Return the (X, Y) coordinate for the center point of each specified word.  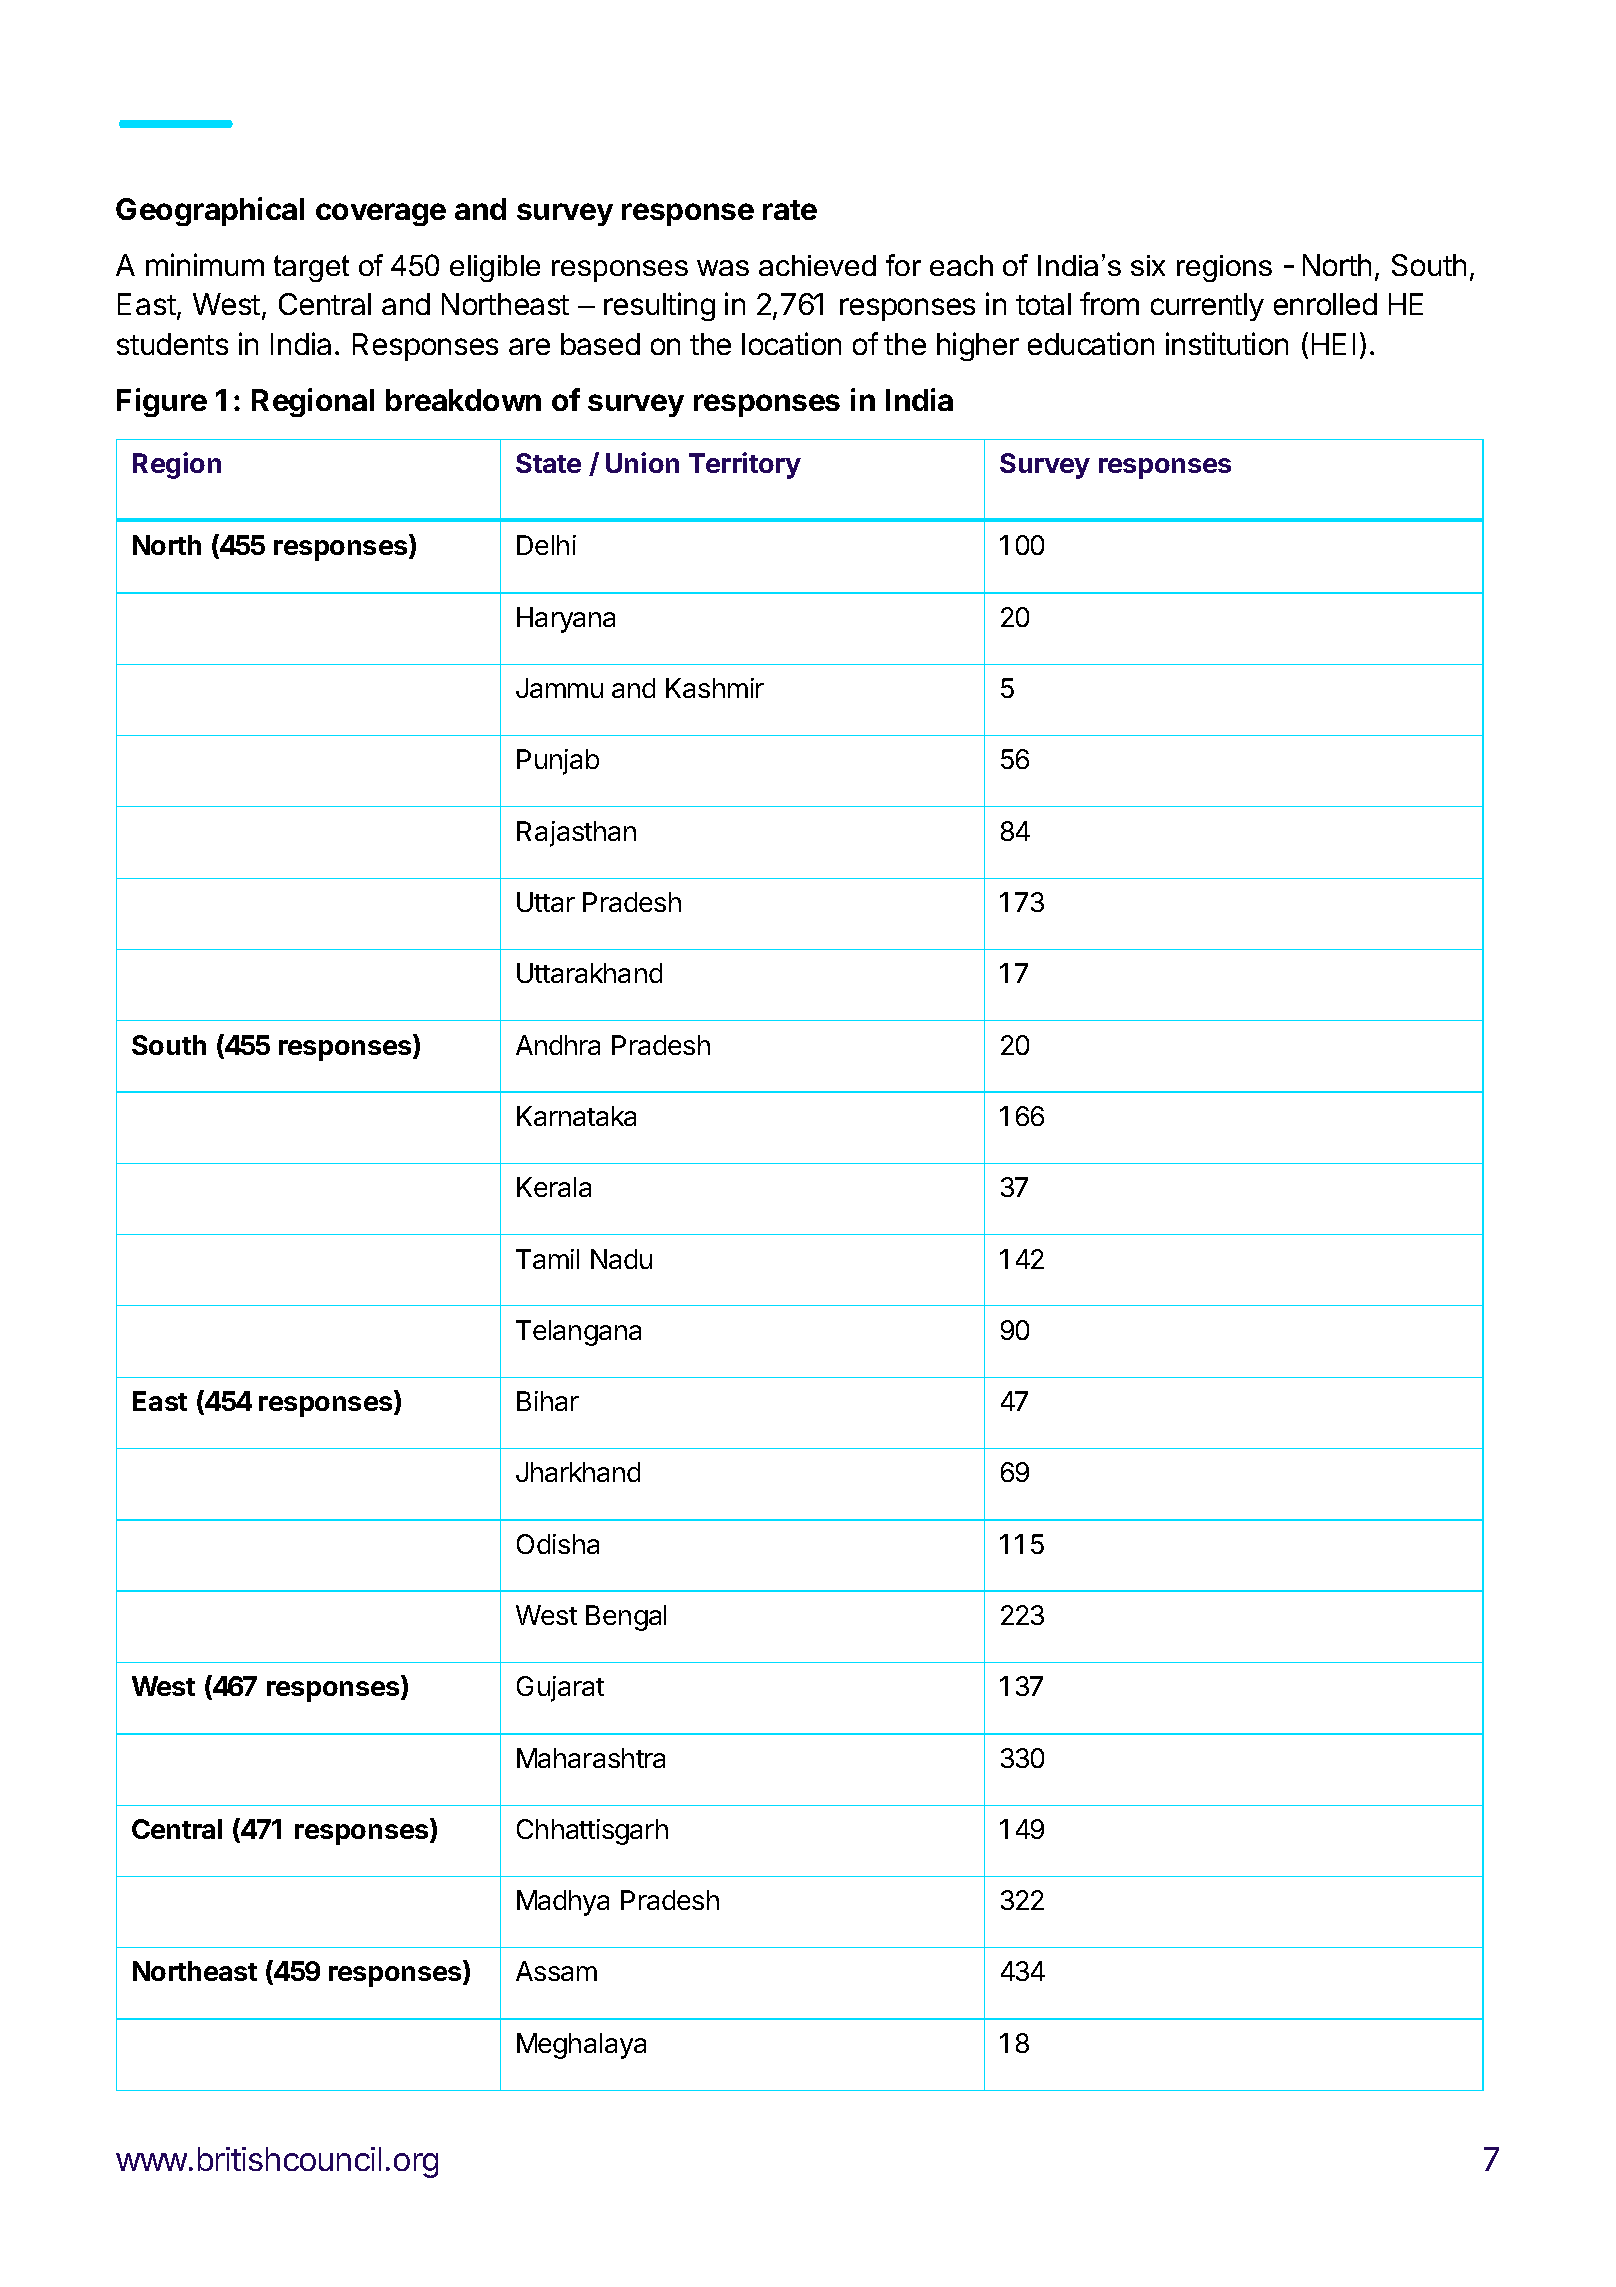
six (1148, 265)
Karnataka (576, 1116)
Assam (556, 1971)
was (723, 268)
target (311, 268)
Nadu (621, 1259)
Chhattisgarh (592, 1832)
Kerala (554, 1187)
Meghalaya (581, 2046)
